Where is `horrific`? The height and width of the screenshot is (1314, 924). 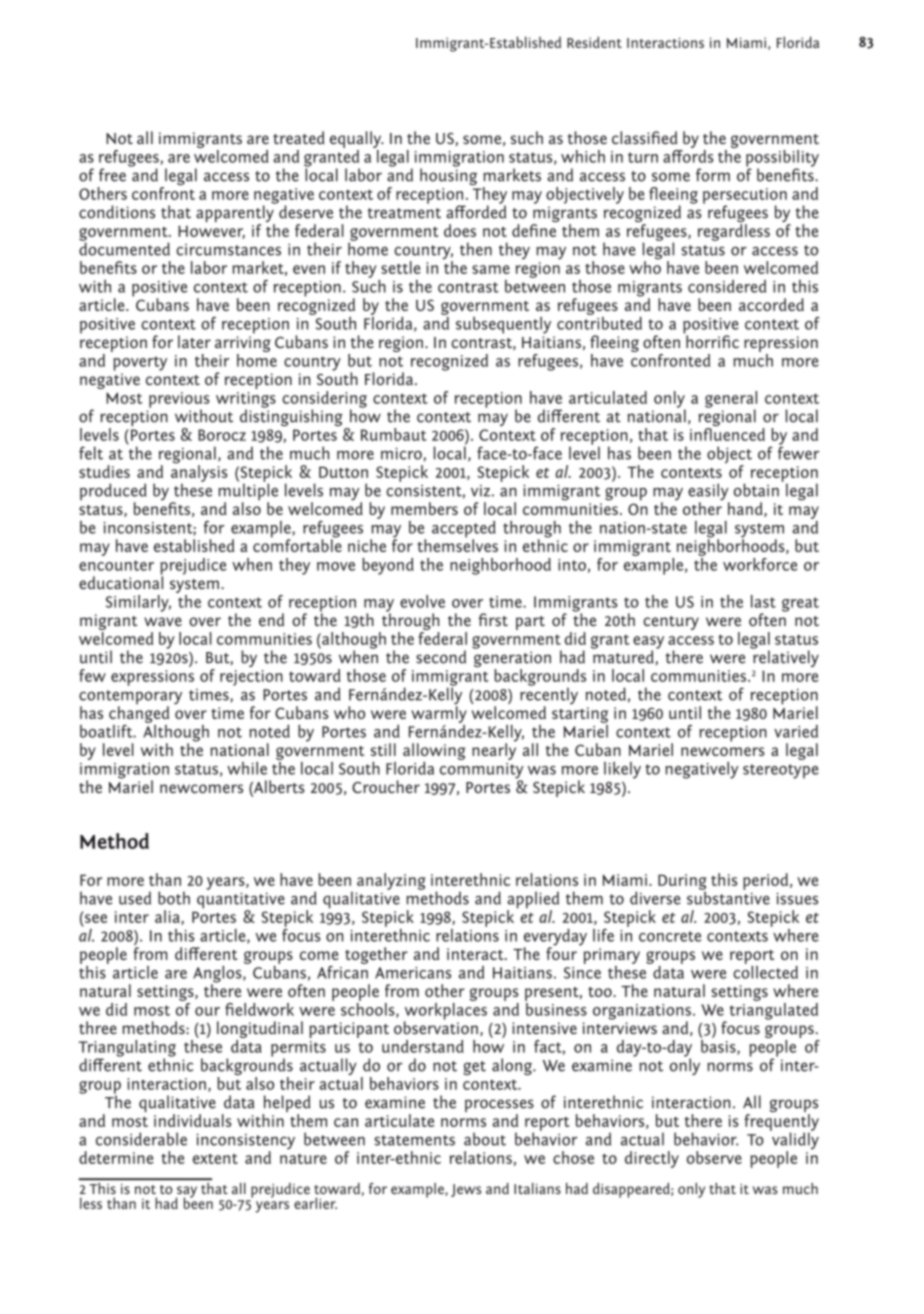 horrific is located at coordinates (711, 340).
